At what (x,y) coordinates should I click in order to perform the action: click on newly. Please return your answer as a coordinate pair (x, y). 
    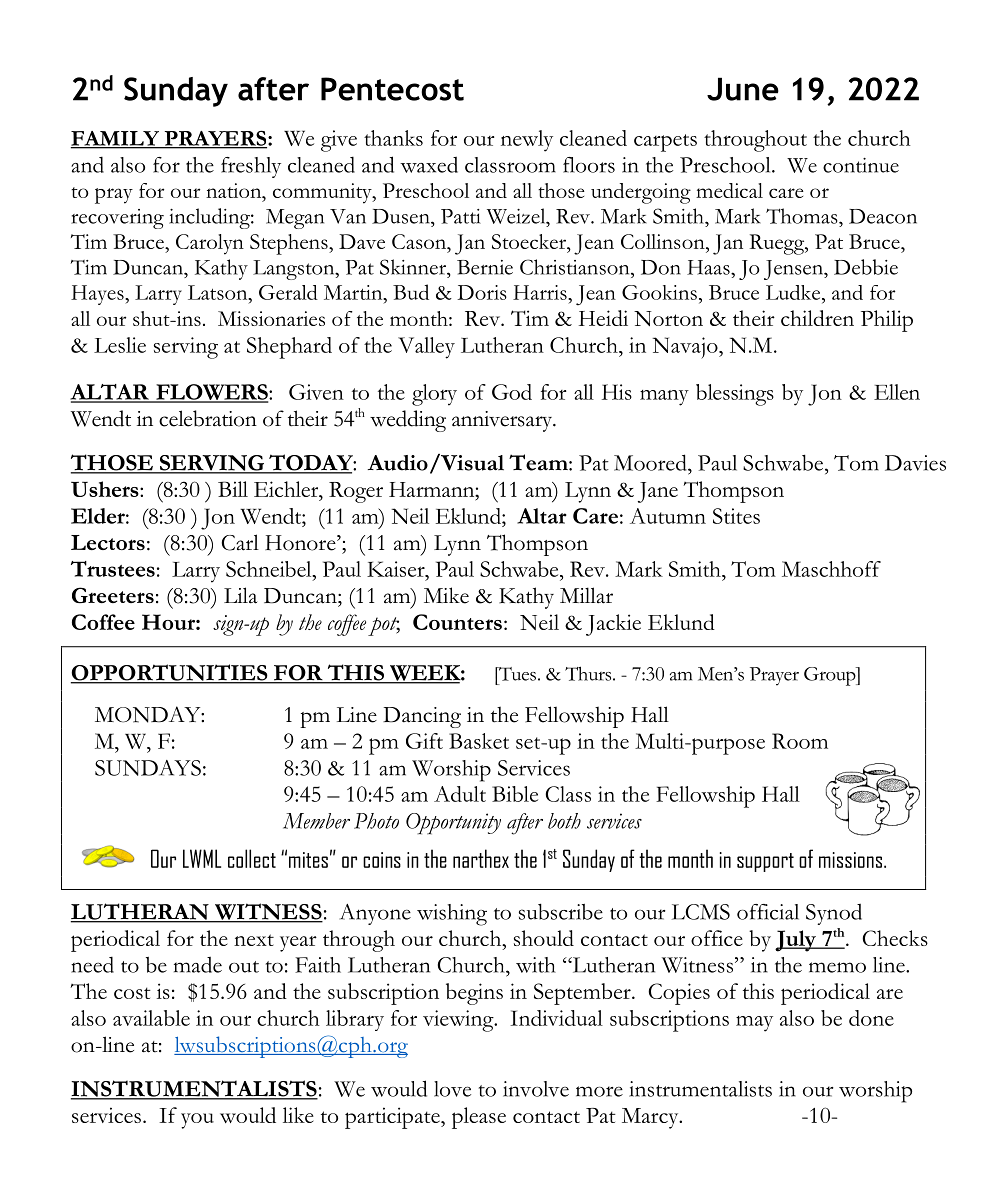
    Looking at the image, I should click on (527, 141).
